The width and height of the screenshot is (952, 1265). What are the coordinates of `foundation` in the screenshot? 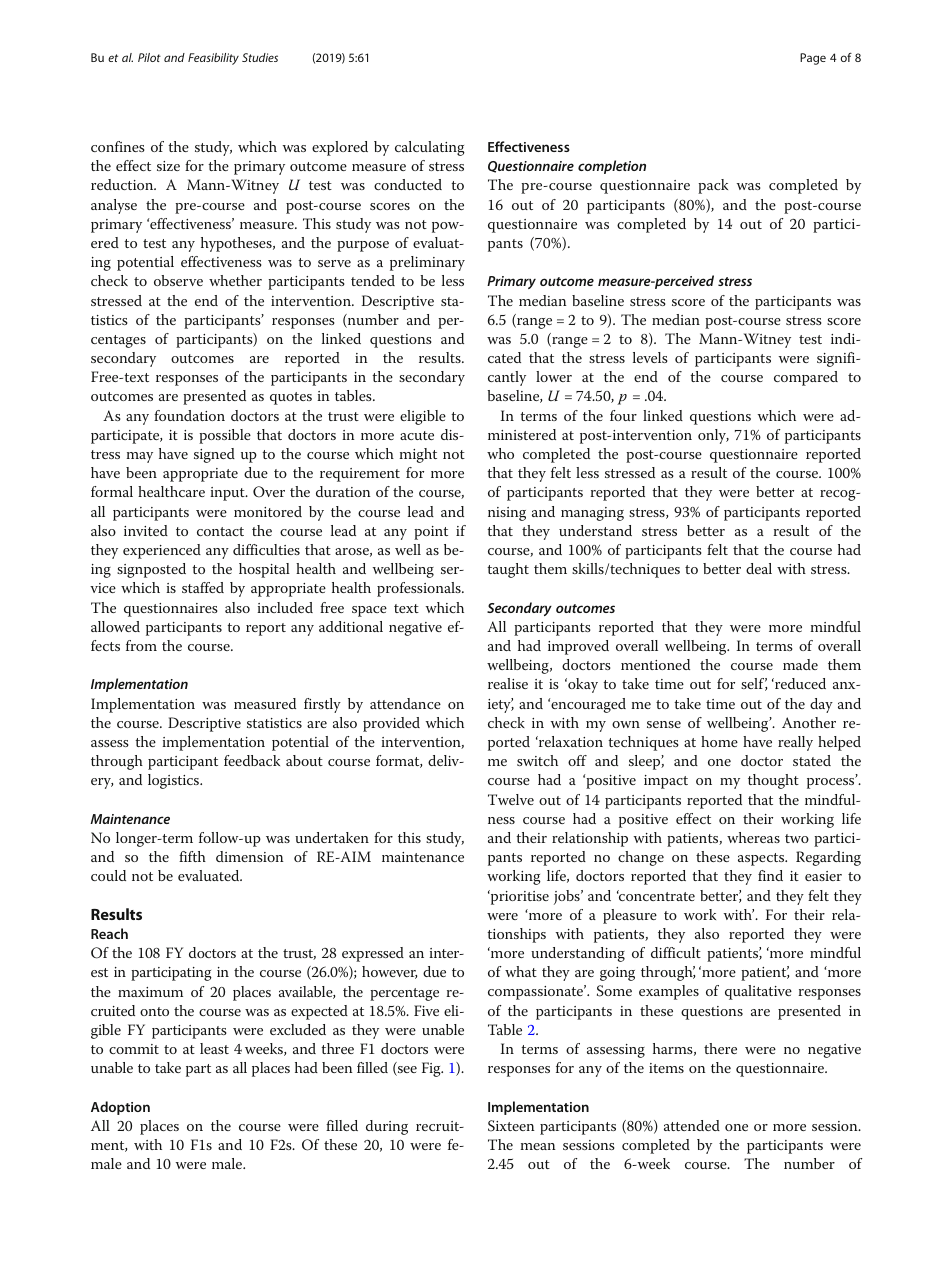 It's located at (189, 415).
